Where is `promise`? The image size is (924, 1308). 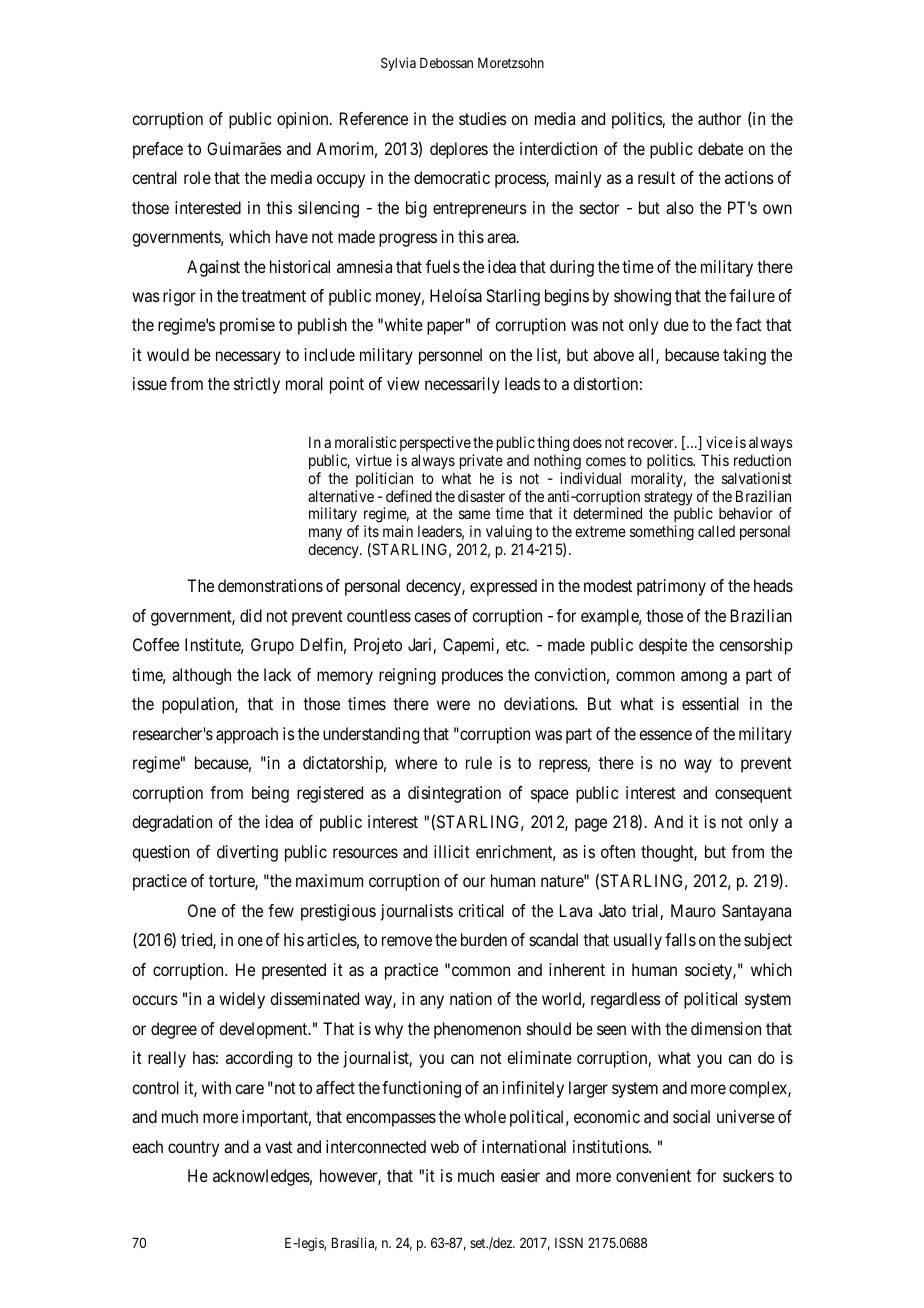
promise is located at coordinates (247, 326).
